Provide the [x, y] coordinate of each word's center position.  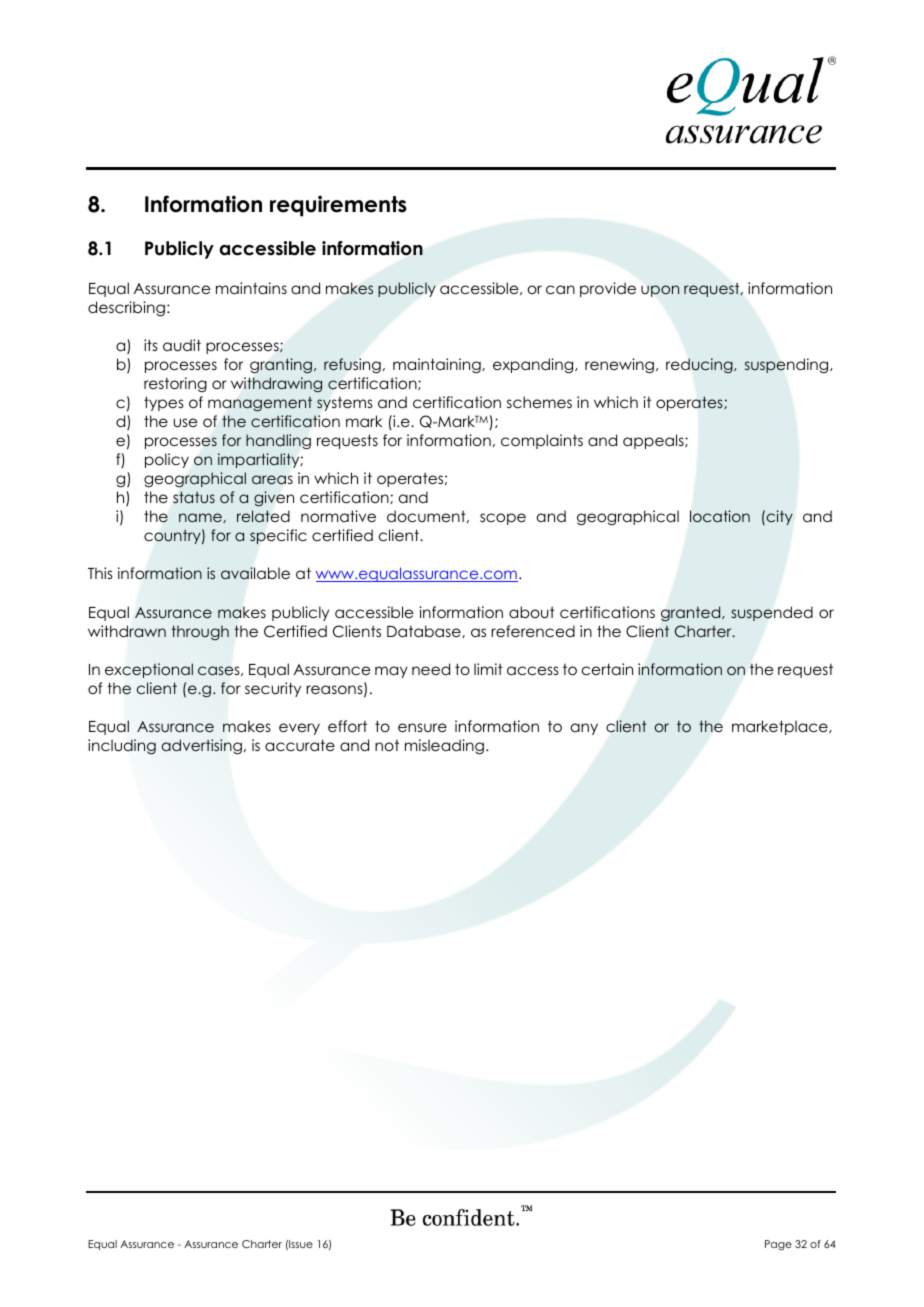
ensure [422, 727]
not [387, 745]
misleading [444, 747]
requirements [338, 206]
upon [660, 291]
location [720, 516]
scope [503, 519]
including [122, 747]
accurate [300, 745]
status [194, 497]
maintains [251, 288]
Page [778, 1245]
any [584, 729]
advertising [202, 746]
